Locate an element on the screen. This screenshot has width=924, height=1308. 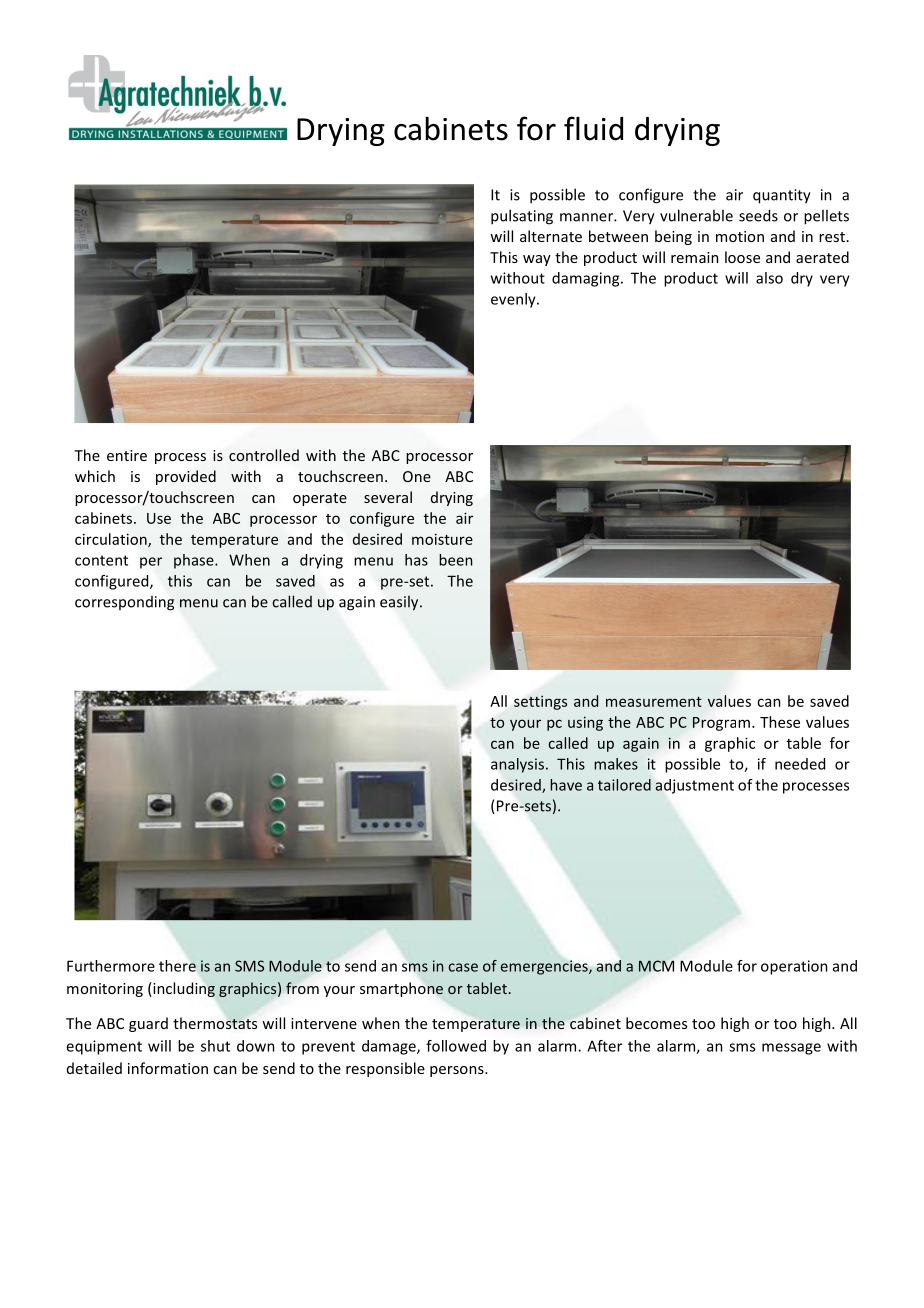
easily is located at coordinates (400, 603).
